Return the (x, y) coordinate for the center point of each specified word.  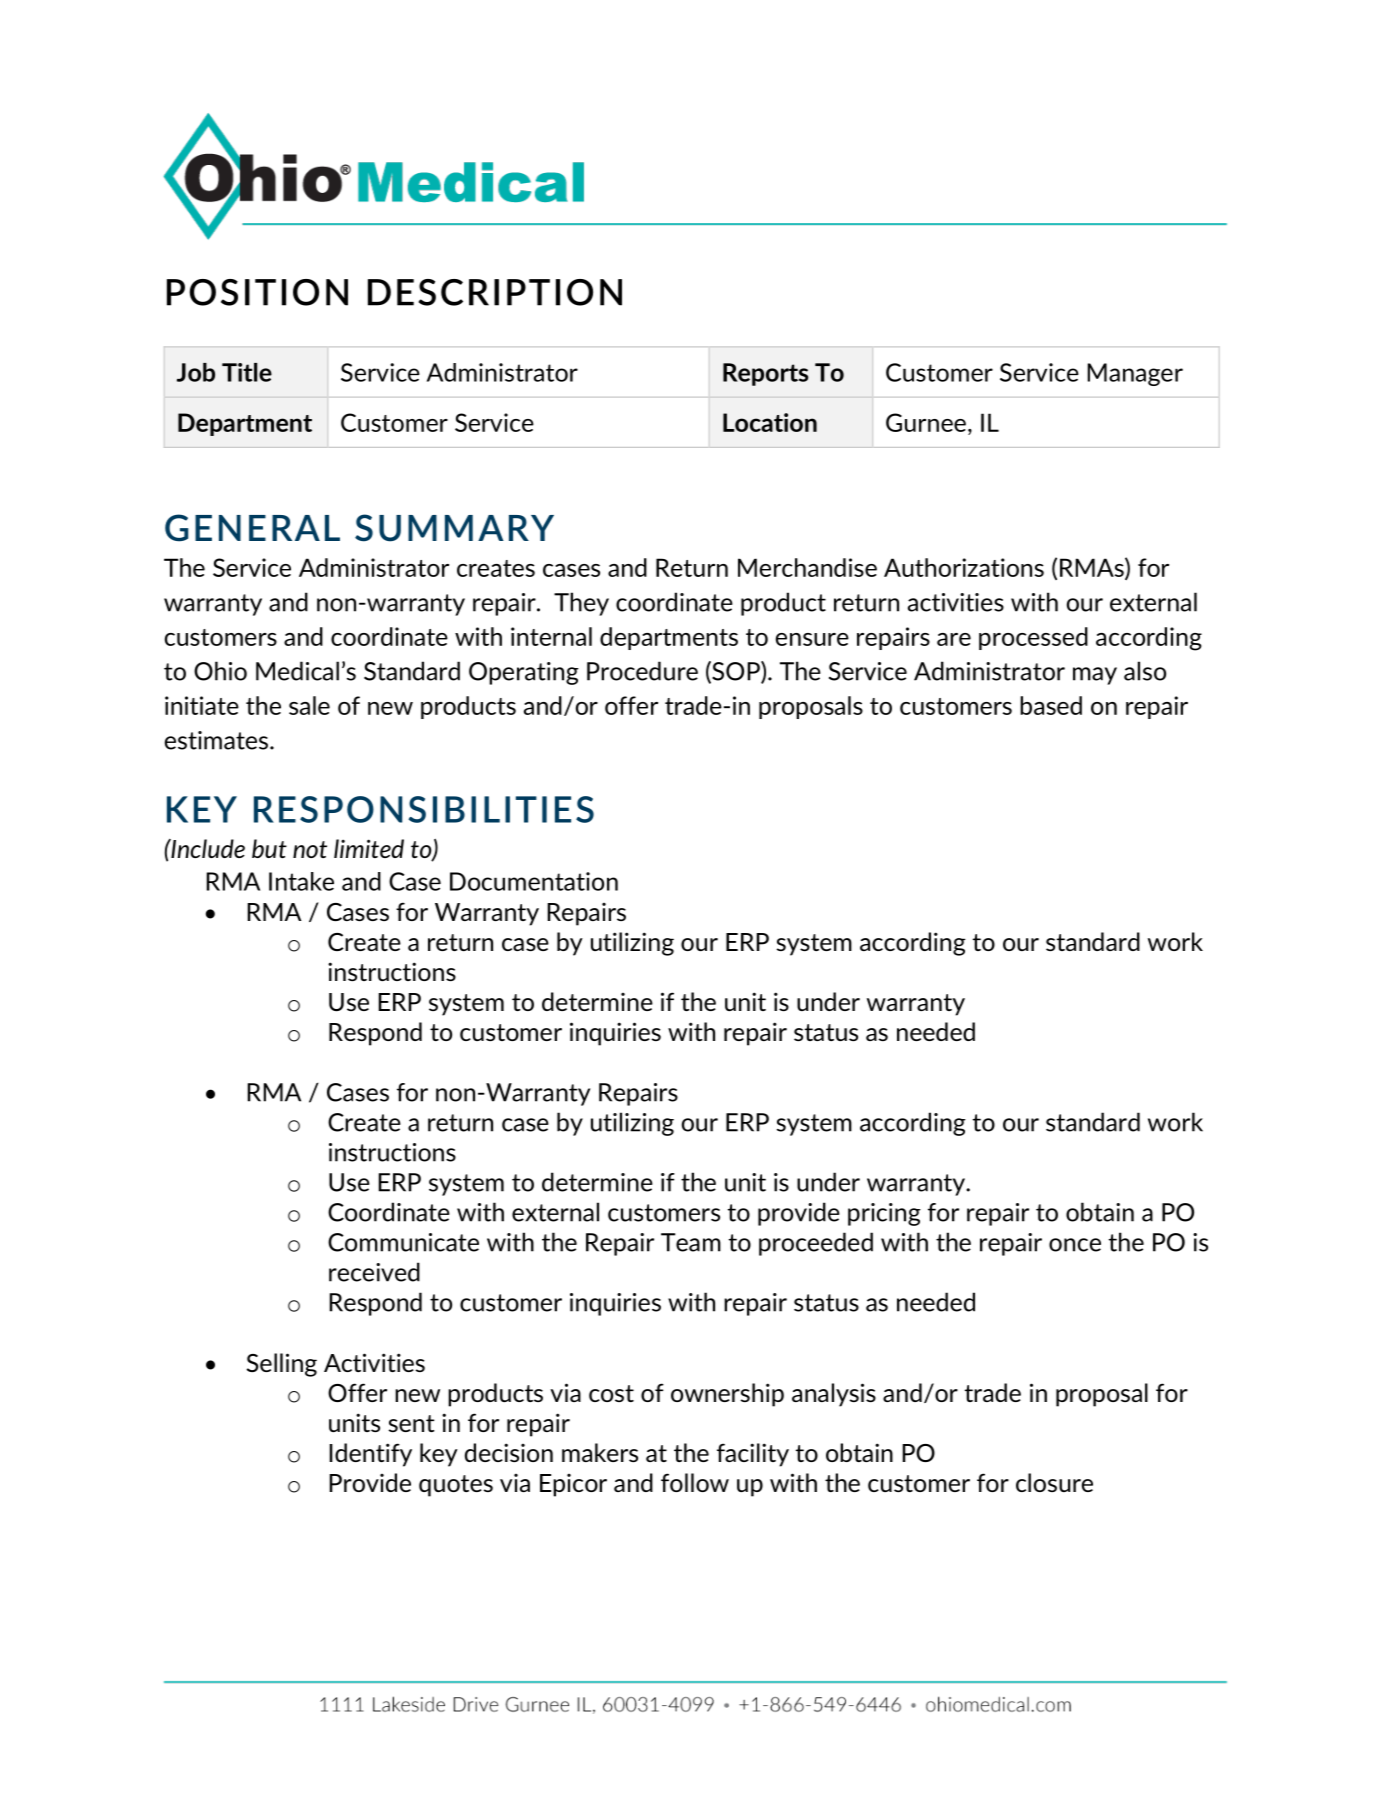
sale (309, 705)
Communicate (403, 1242)
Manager (1135, 374)
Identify (370, 1455)
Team (691, 1242)
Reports (765, 374)
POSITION (257, 292)
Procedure (642, 671)
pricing (884, 1214)
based (1051, 705)
